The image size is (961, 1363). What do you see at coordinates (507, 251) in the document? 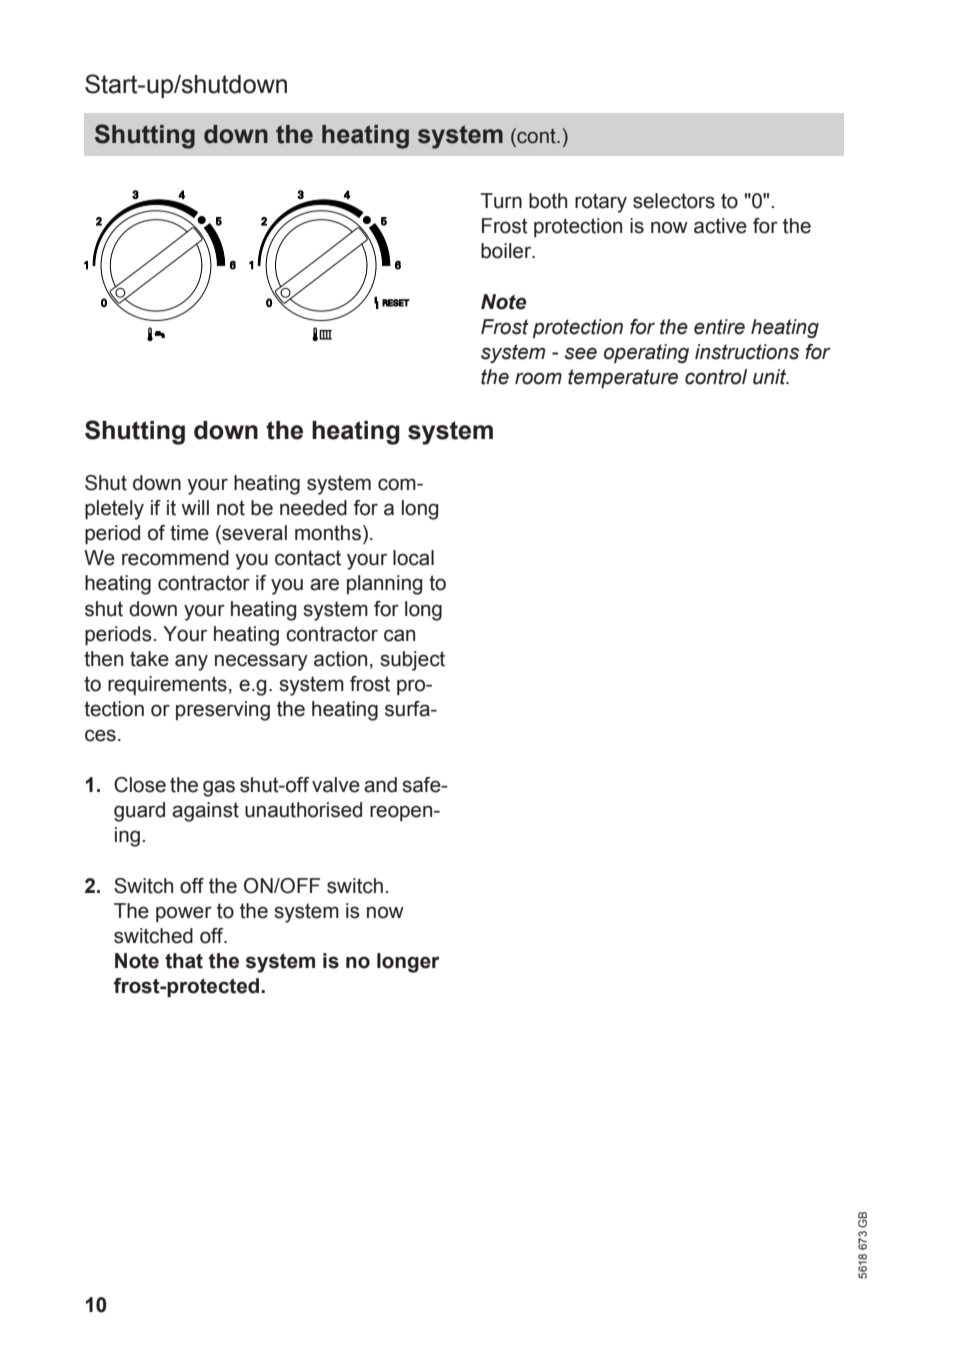
I see `boiler` at bounding box center [507, 251].
